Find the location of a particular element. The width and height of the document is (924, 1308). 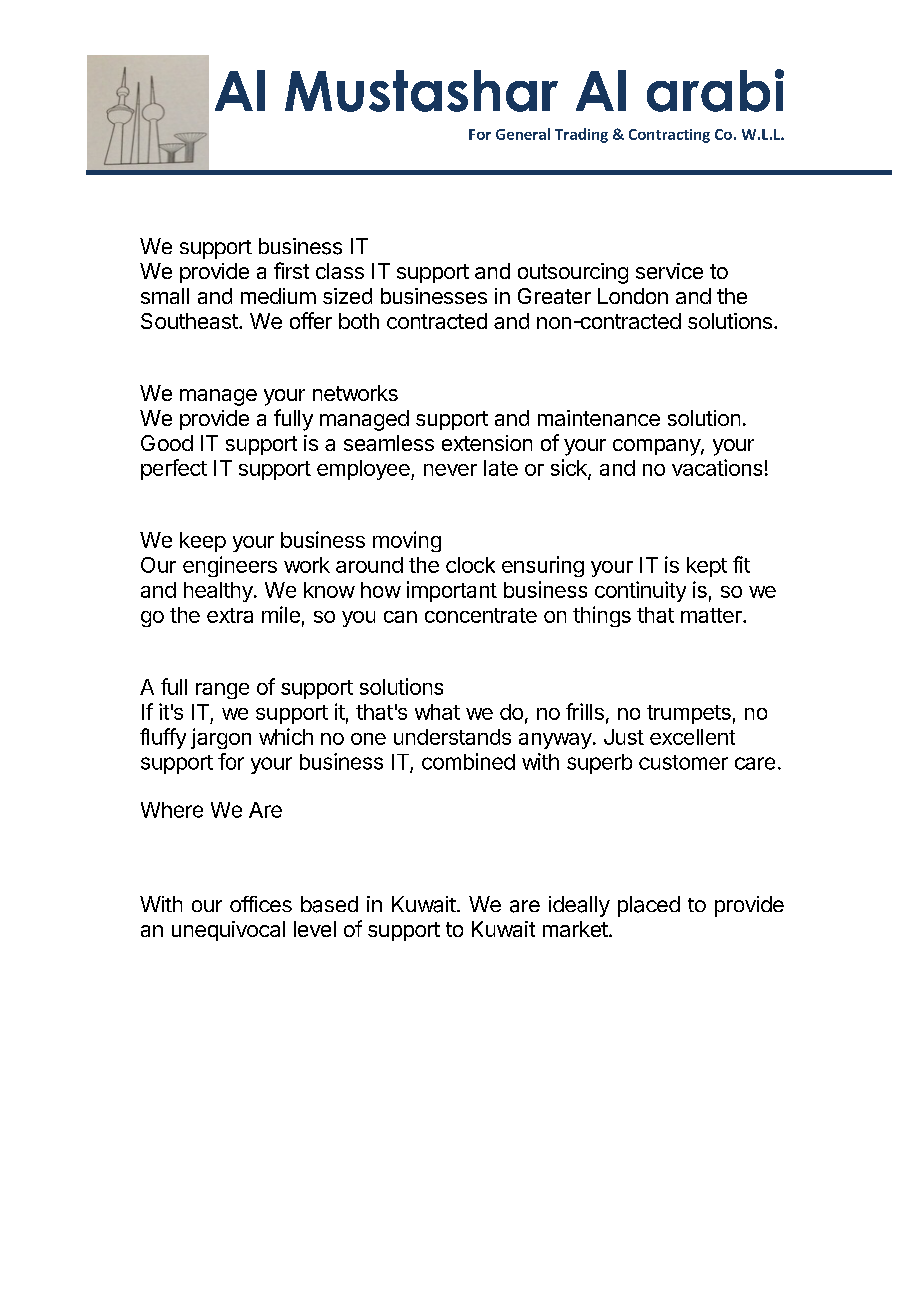

Contracting is located at coordinates (669, 136).
